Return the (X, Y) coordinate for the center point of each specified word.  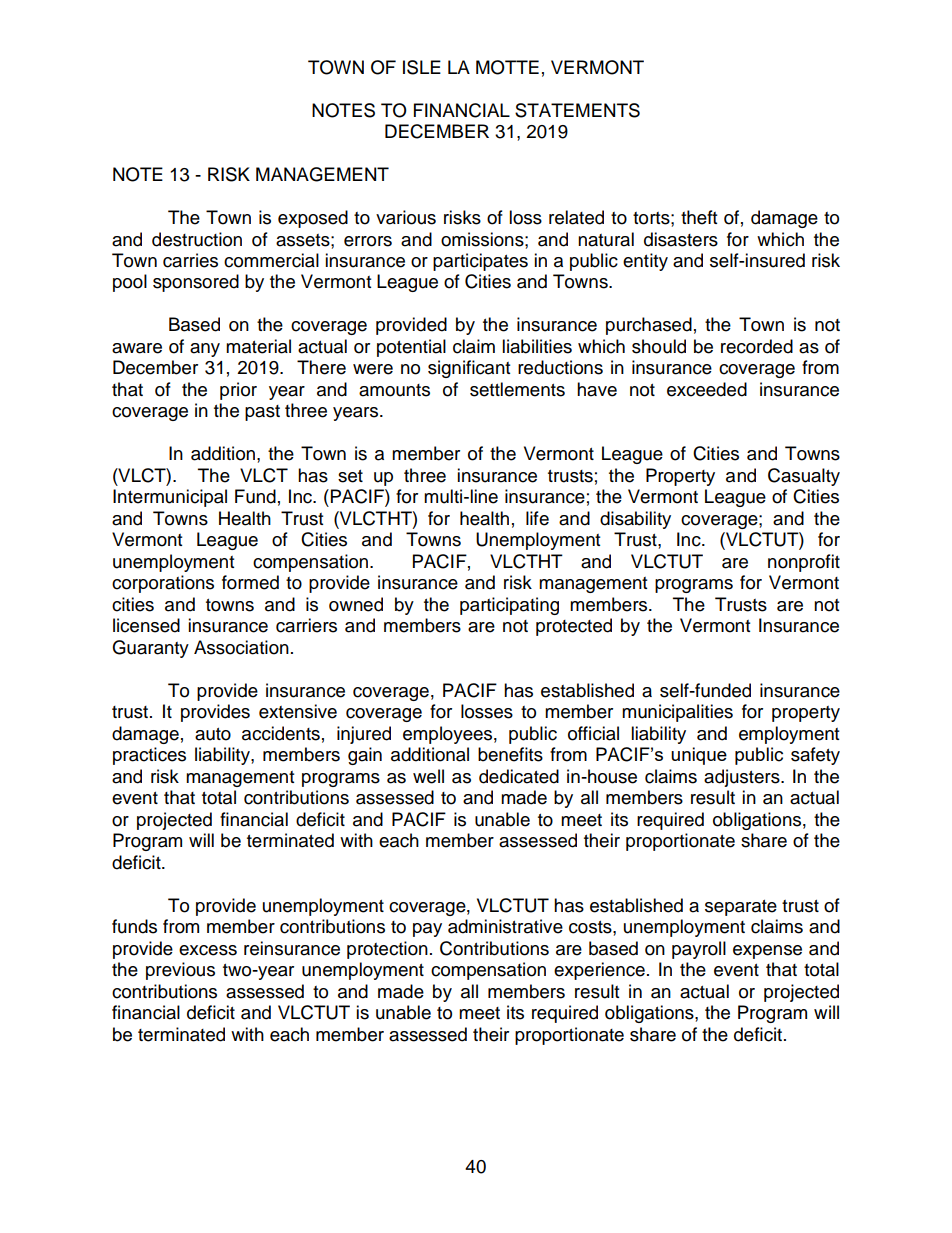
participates (480, 262)
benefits (510, 754)
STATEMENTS (577, 110)
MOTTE (507, 67)
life (537, 518)
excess (208, 950)
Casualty (804, 477)
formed (250, 582)
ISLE (422, 67)
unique (699, 756)
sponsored (196, 283)
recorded (757, 346)
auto (213, 734)
